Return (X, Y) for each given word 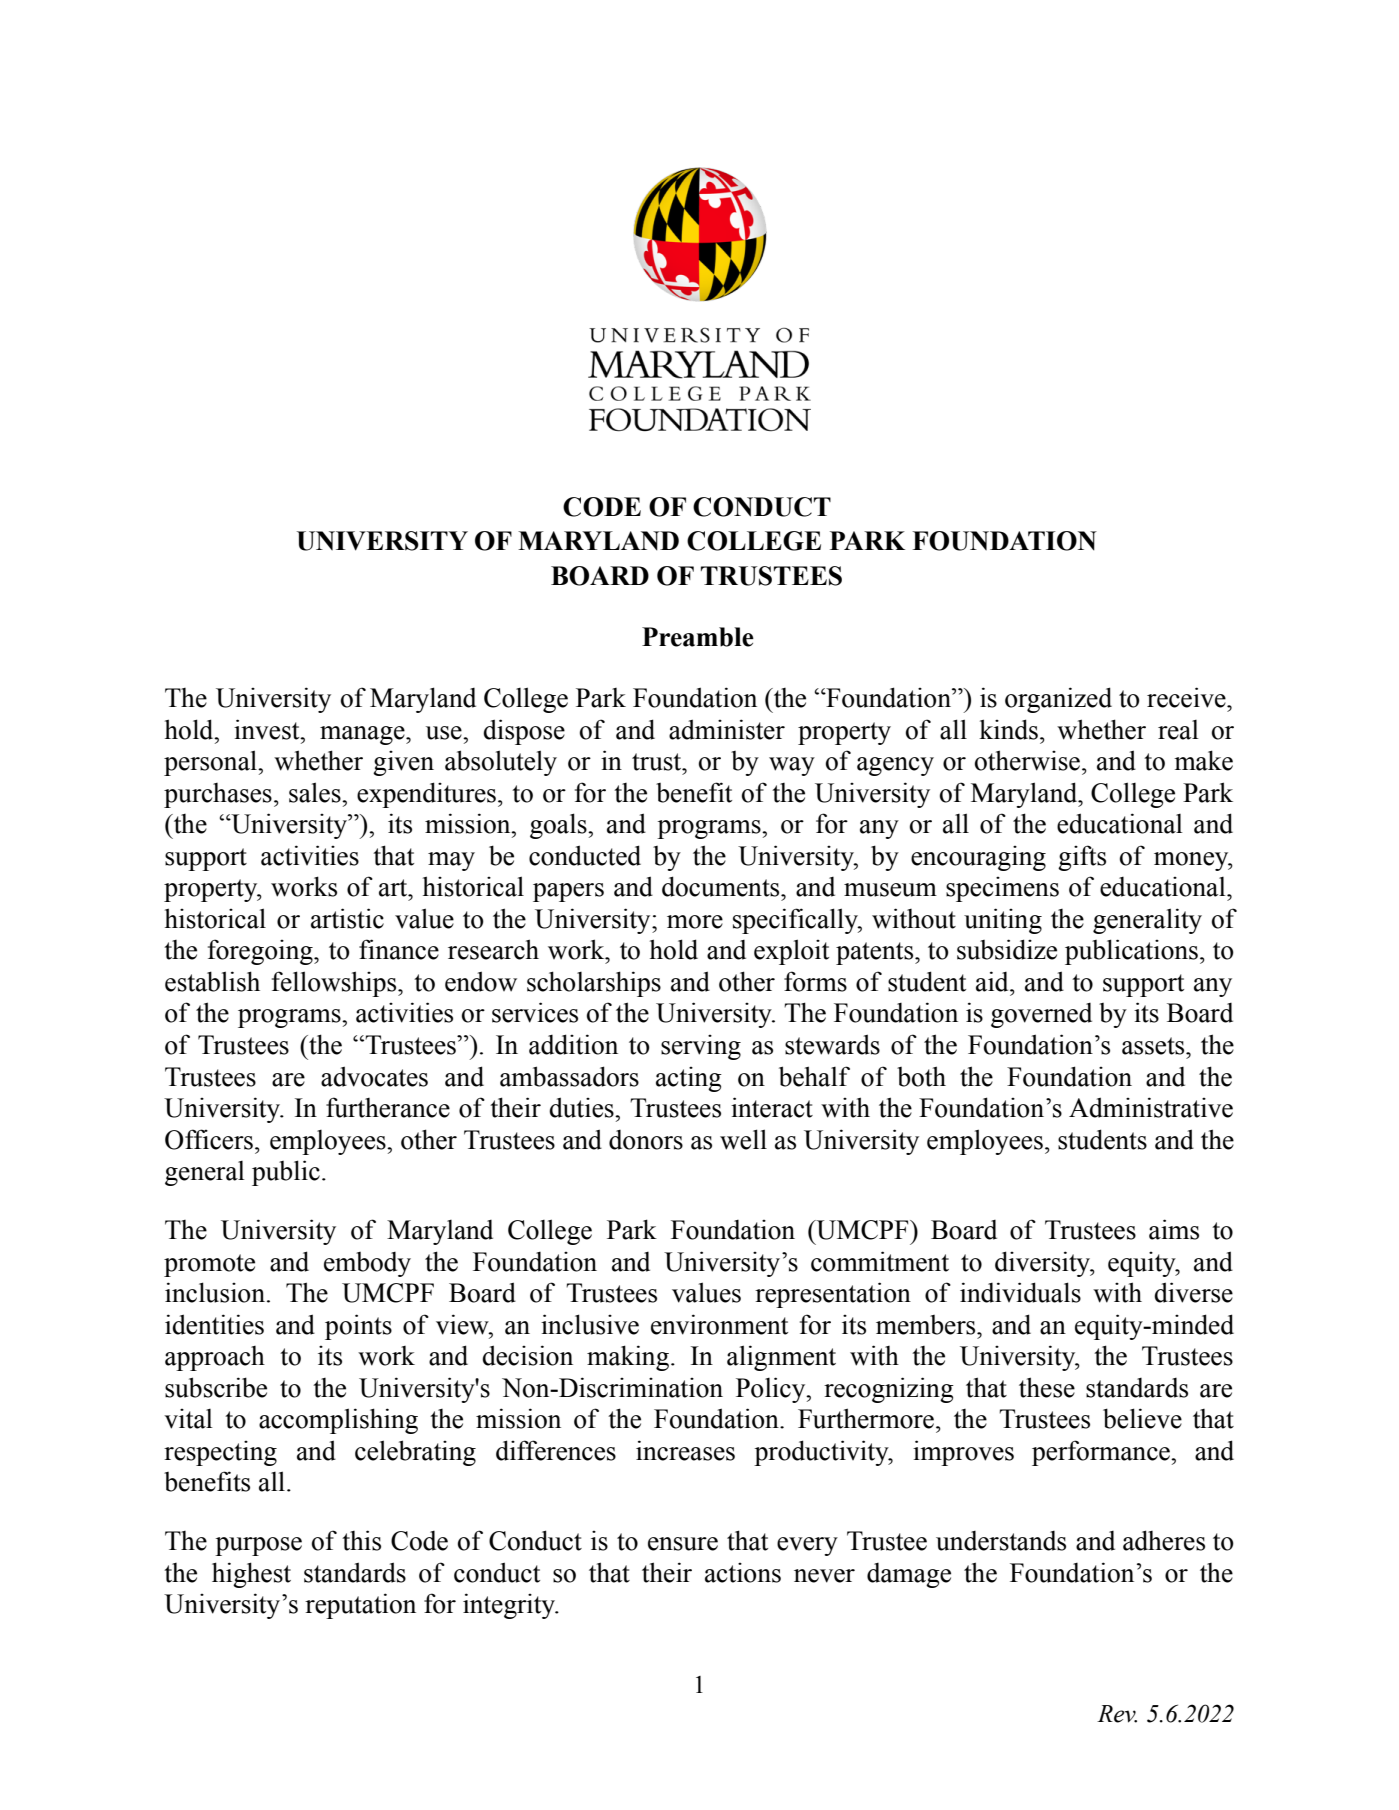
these (1047, 1387)
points (358, 1327)
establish (212, 981)
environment (719, 1324)
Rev (1117, 1714)
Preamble (698, 637)
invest (268, 729)
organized (1058, 700)
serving (701, 1047)
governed (1041, 1015)
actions (743, 1573)
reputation (360, 1606)
